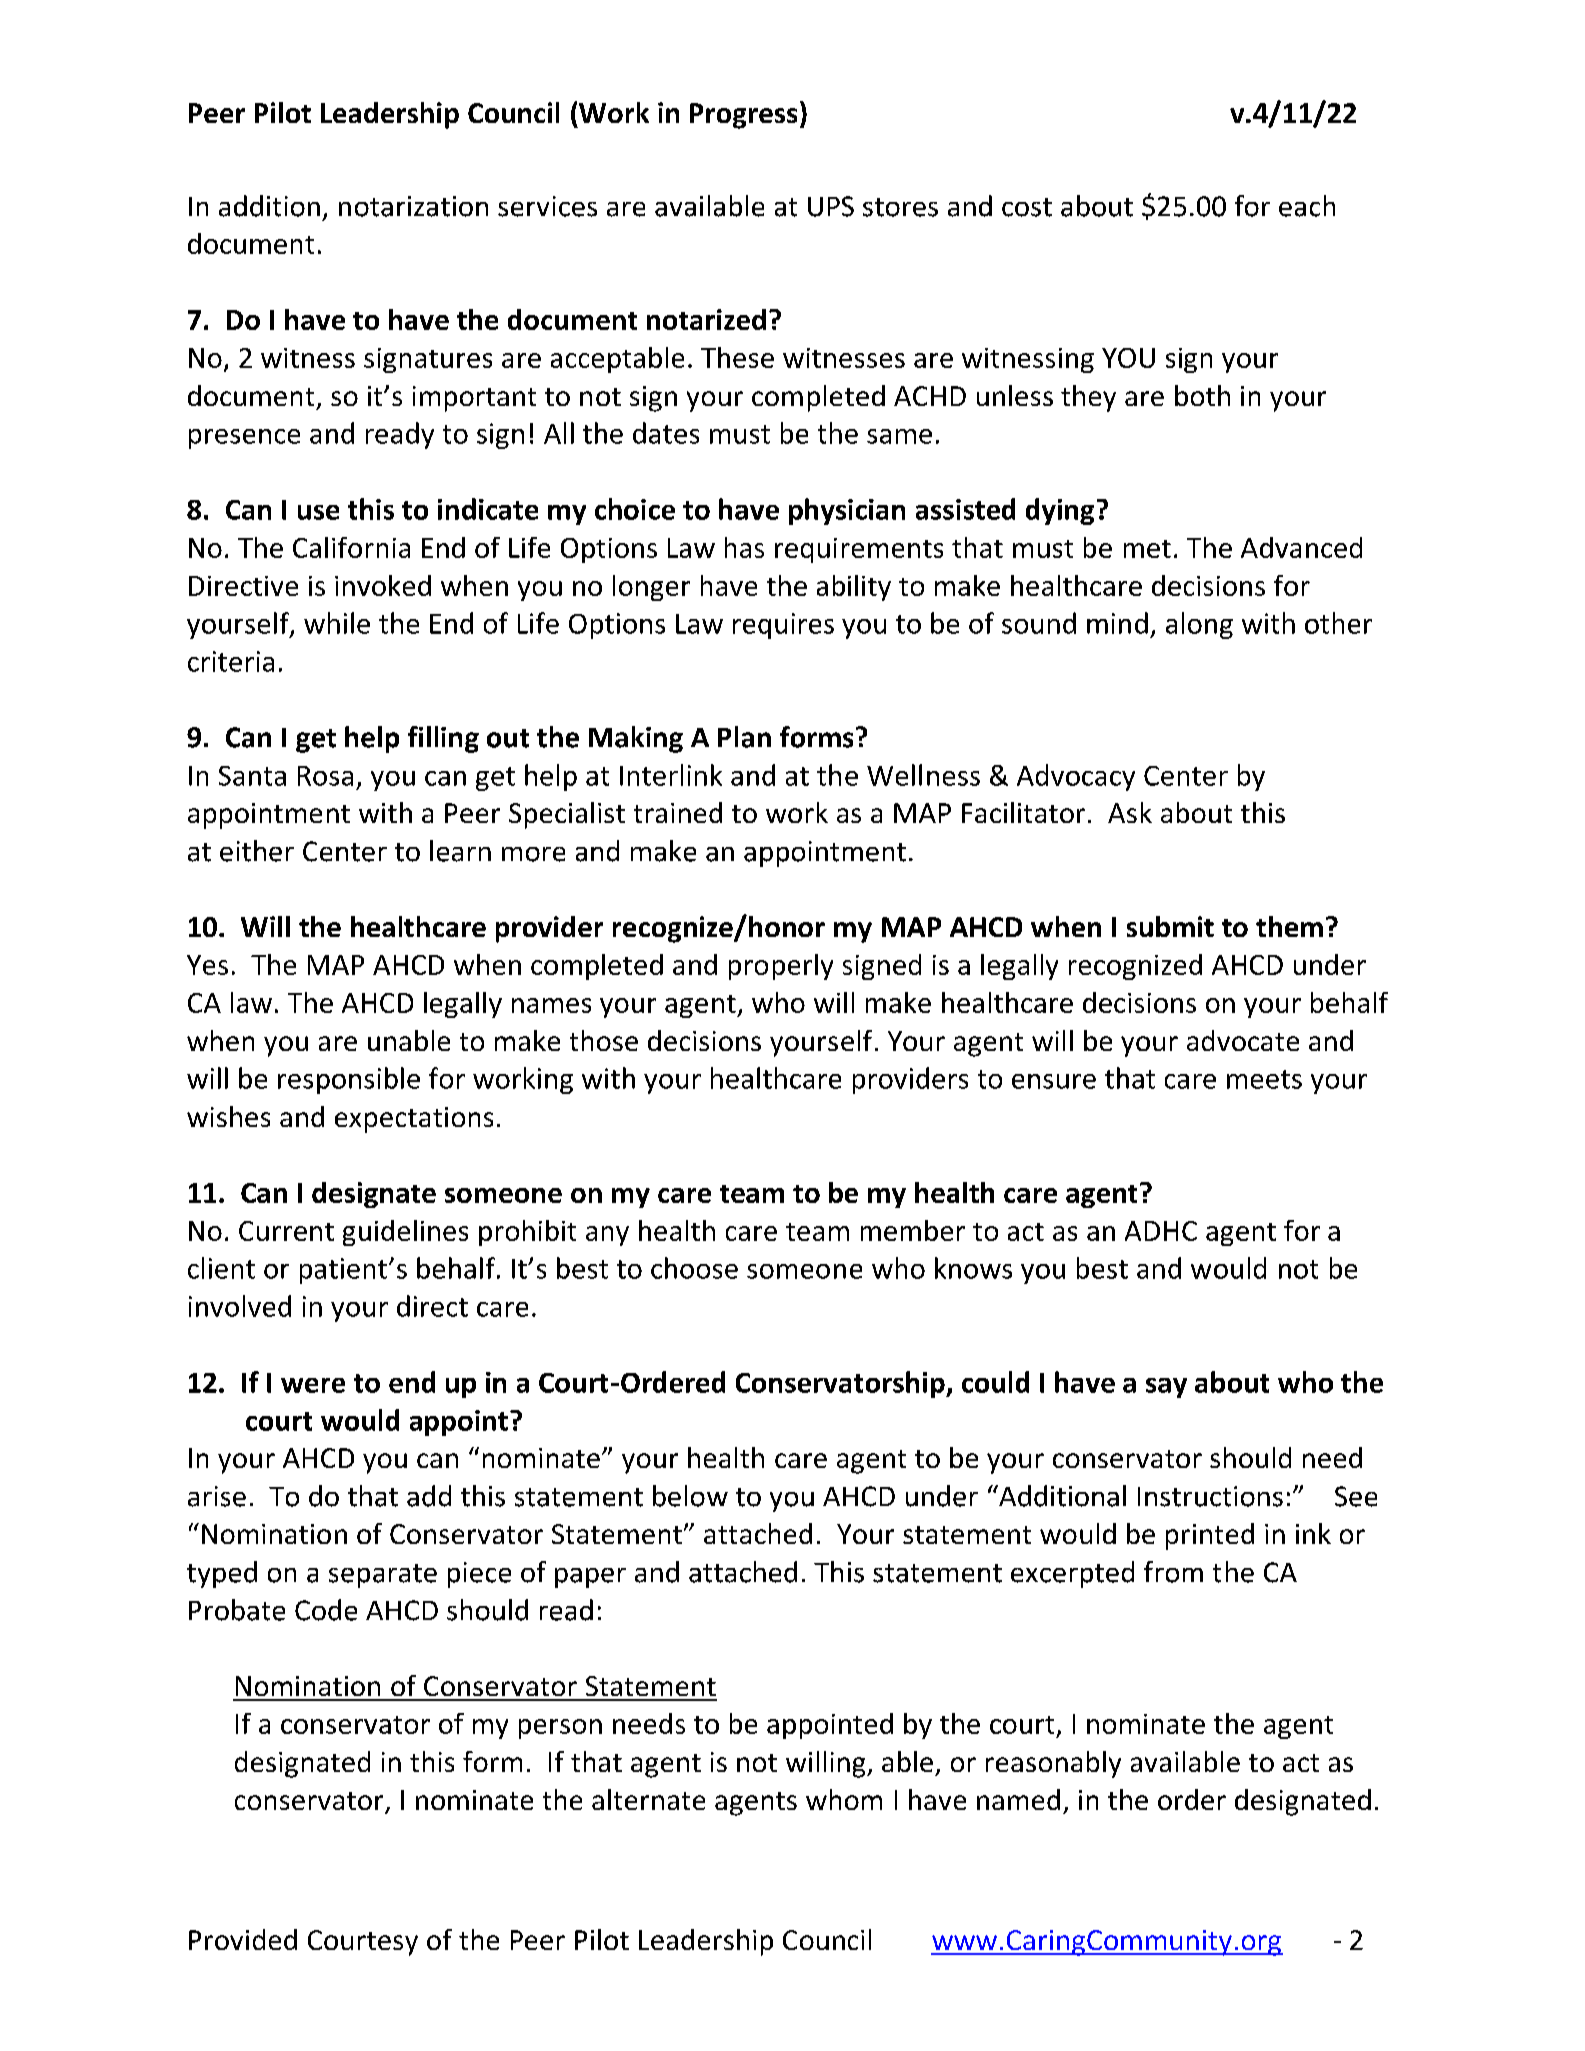 Image resolution: width=1585 pixels, height=2051 pixels. I want to click on were, so click(313, 1385).
